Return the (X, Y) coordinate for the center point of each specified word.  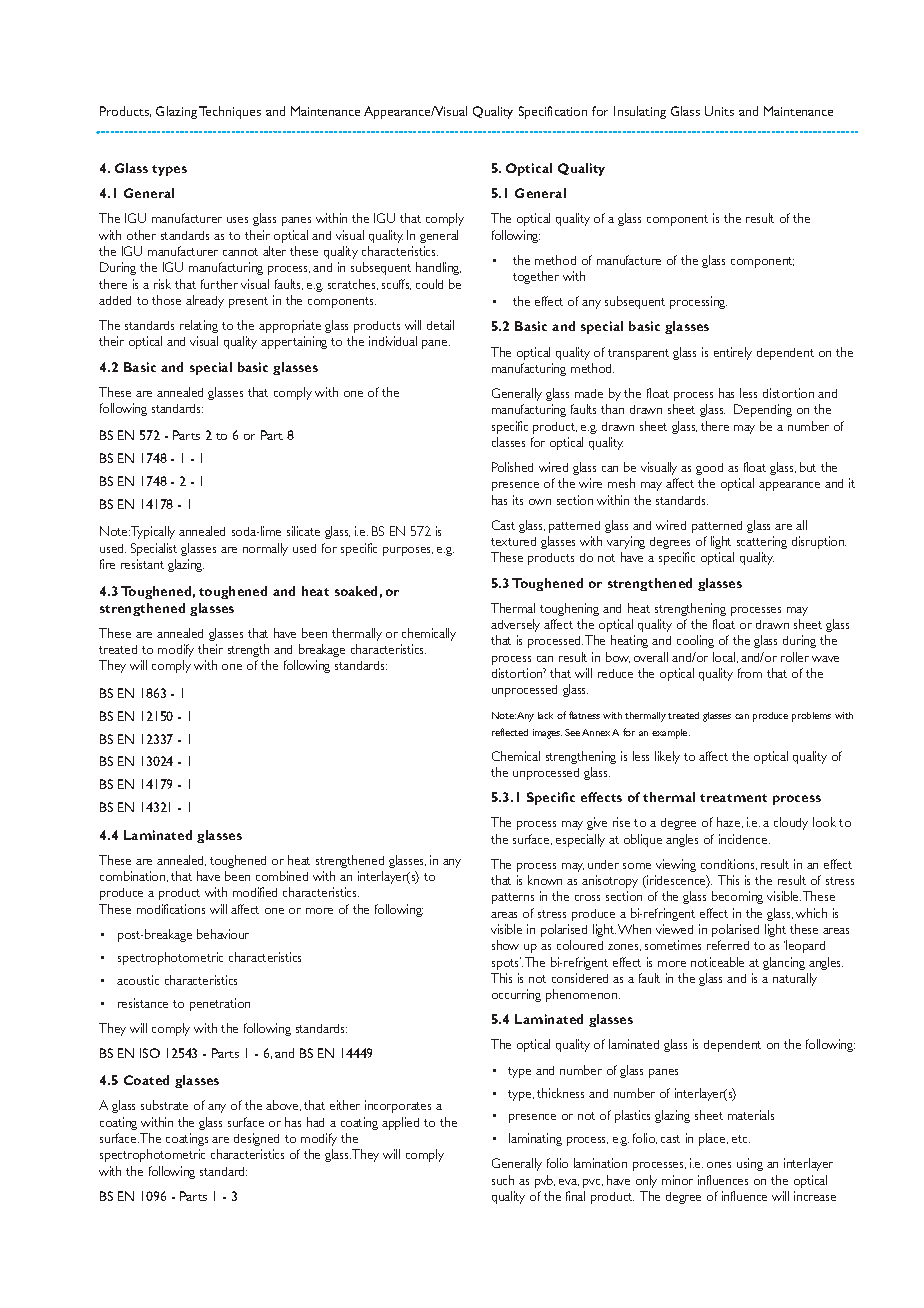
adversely (515, 625)
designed (256, 1139)
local (725, 657)
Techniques (230, 112)
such (503, 1180)
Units (719, 111)
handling (438, 268)
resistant (142, 564)
